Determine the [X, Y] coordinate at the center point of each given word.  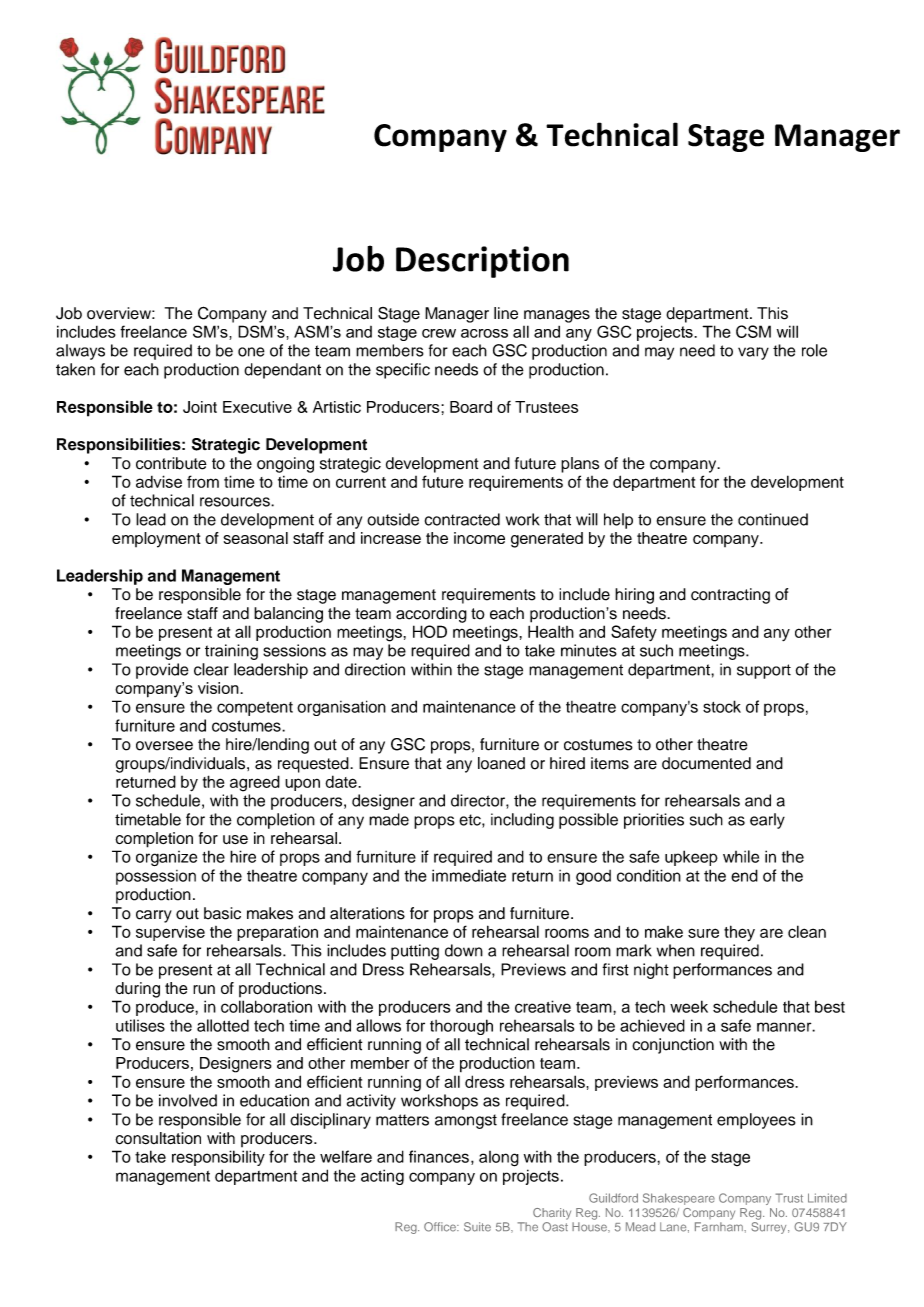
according [431, 615]
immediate [469, 875]
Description [482, 262]
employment [156, 540]
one [251, 352]
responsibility [218, 1158]
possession [156, 877]
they [739, 933]
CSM [753, 331]
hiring [634, 596]
